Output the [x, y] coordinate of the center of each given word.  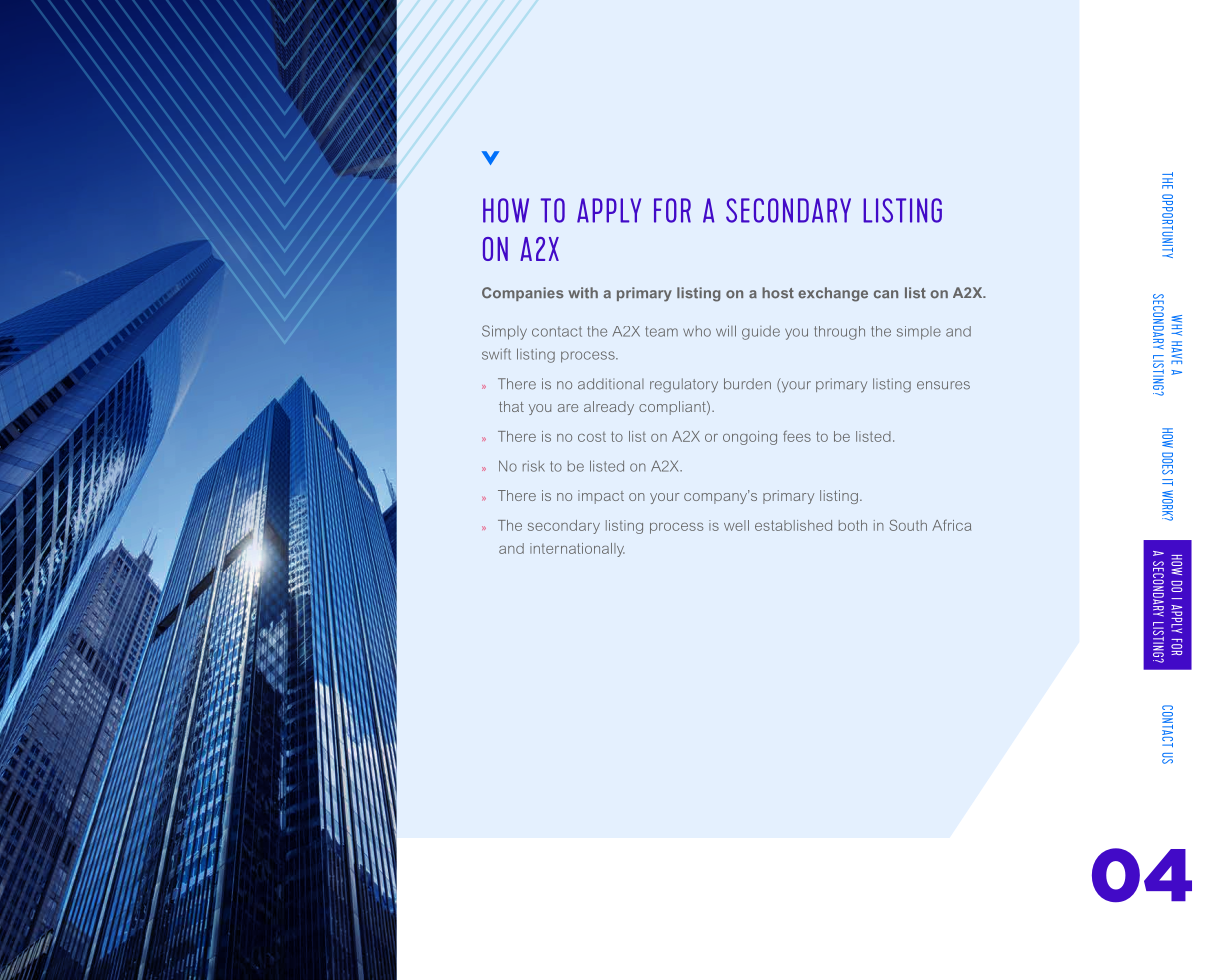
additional [611, 384]
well [736, 525]
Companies [523, 294]
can [886, 294]
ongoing [750, 438]
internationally [577, 550]
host [778, 293]
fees [797, 436]
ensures [943, 385]
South [908, 525]
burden [747, 384]
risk [534, 466]
